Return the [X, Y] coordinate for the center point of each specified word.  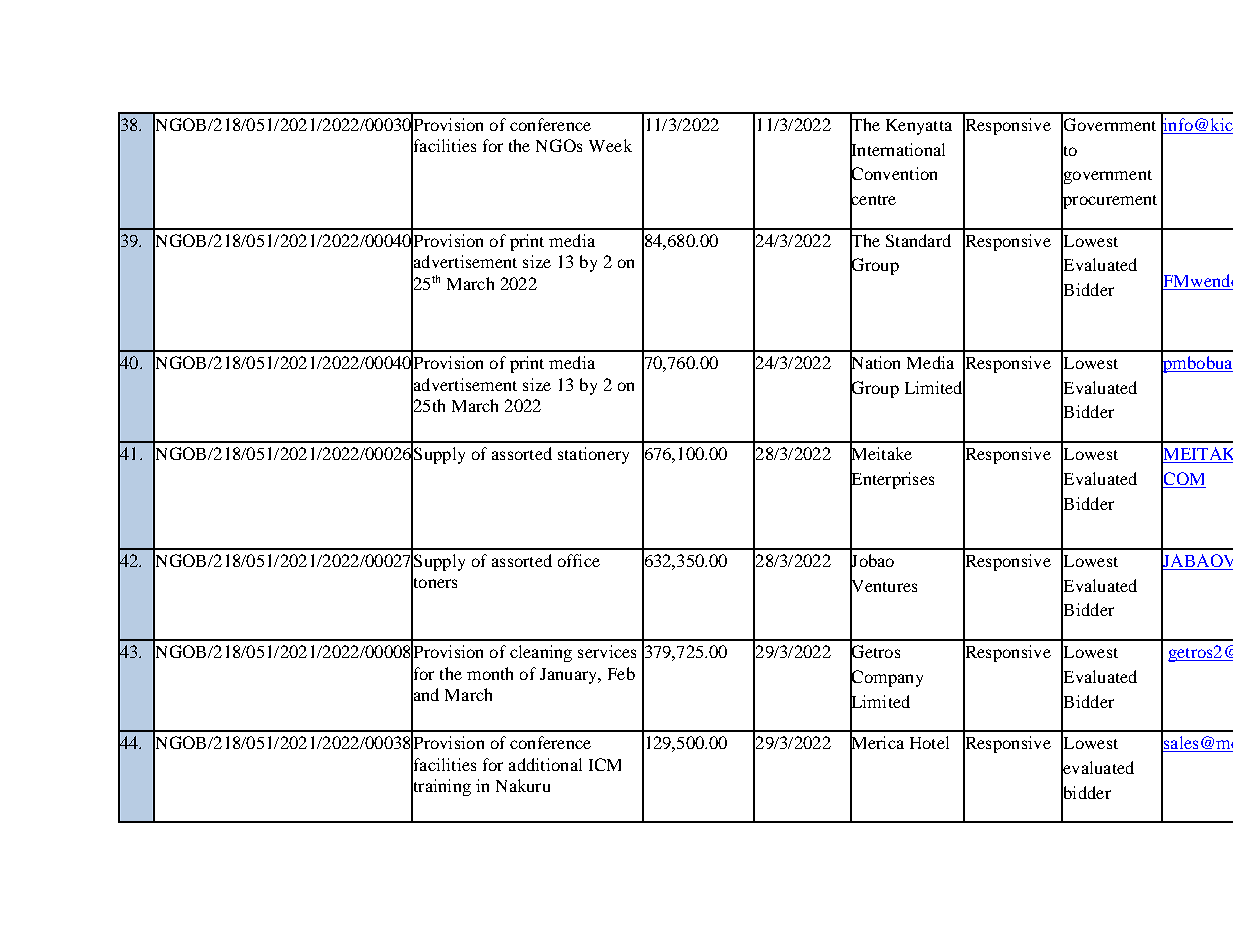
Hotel [929, 742]
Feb [621, 673]
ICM [605, 764]
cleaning [541, 653]
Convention [893, 174]
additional [545, 764]
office [579, 560]
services [607, 651]
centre [873, 200]
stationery [593, 455]
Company [886, 678]
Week [610, 145]
